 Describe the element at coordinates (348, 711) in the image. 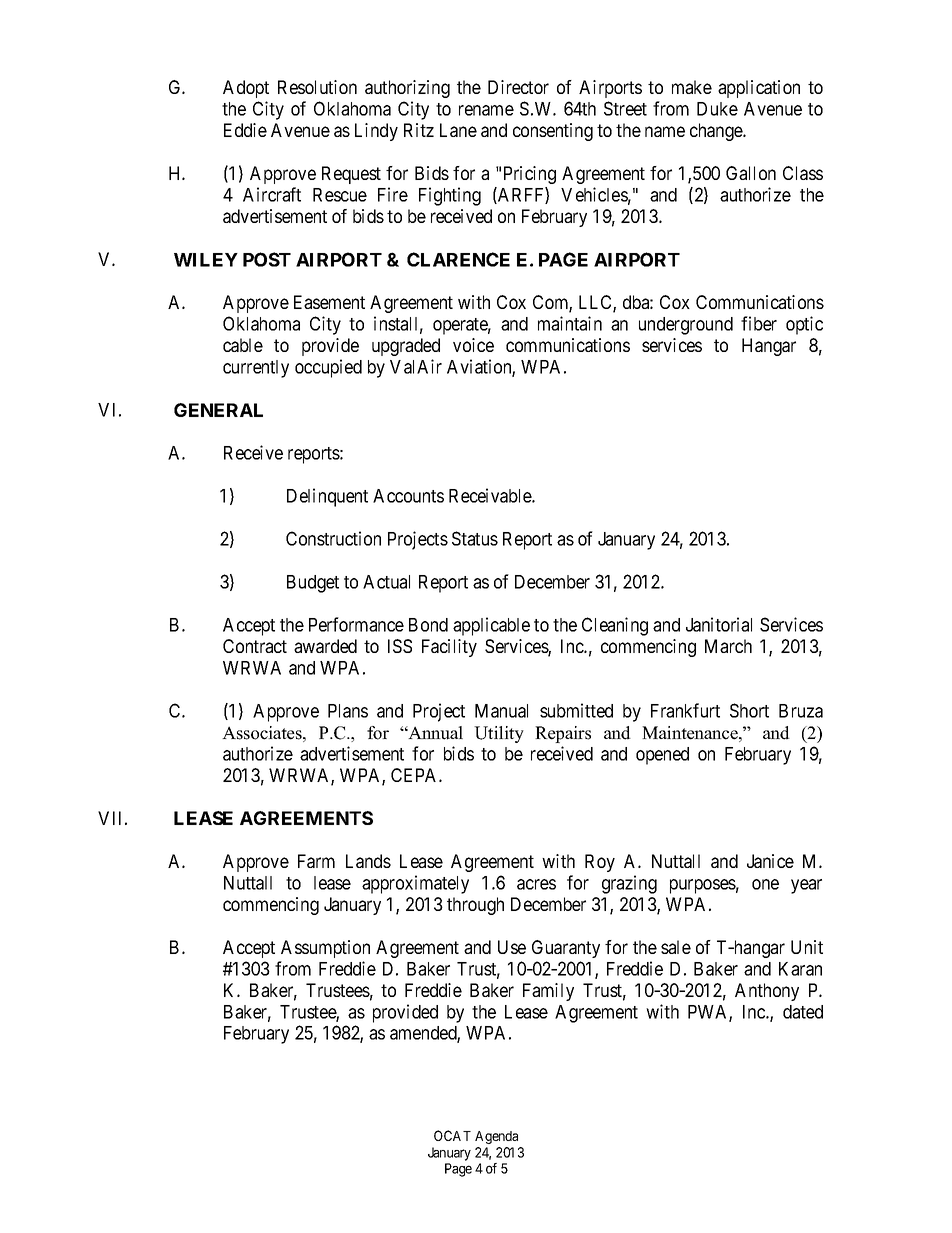

I see `Plans` at that location.
